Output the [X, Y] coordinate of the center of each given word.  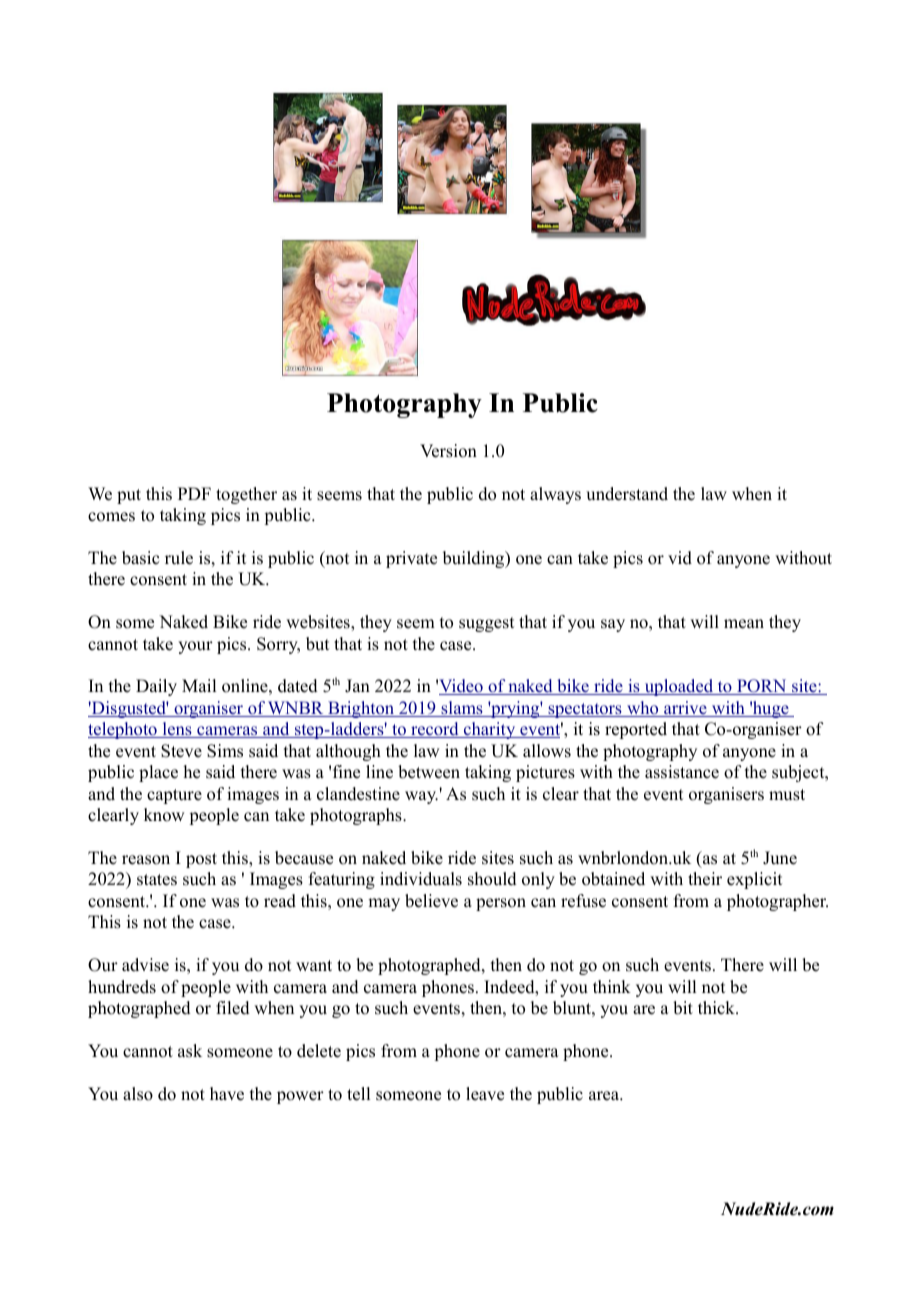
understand [627, 494]
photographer [777, 902]
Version [448, 451]
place [158, 773]
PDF [194, 493]
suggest [486, 624]
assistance [682, 772]
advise [145, 965]
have [227, 1094]
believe [431, 901]
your [195, 647]
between [429, 772]
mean [744, 624]
